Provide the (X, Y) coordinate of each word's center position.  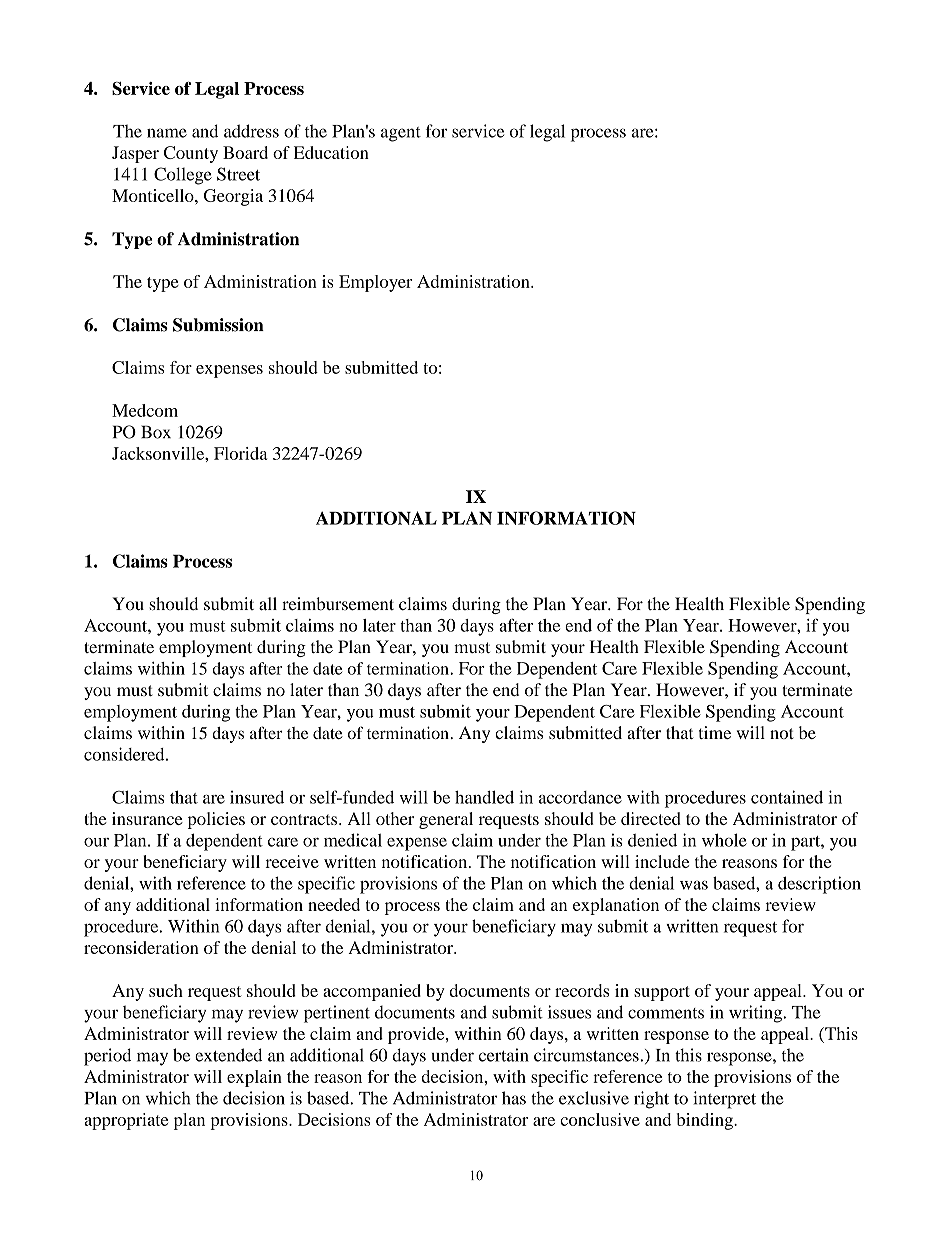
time (715, 732)
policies (216, 820)
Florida (241, 453)
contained (787, 797)
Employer (375, 283)
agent (401, 134)
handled (484, 797)
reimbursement (338, 604)
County (191, 154)
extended (228, 1055)
